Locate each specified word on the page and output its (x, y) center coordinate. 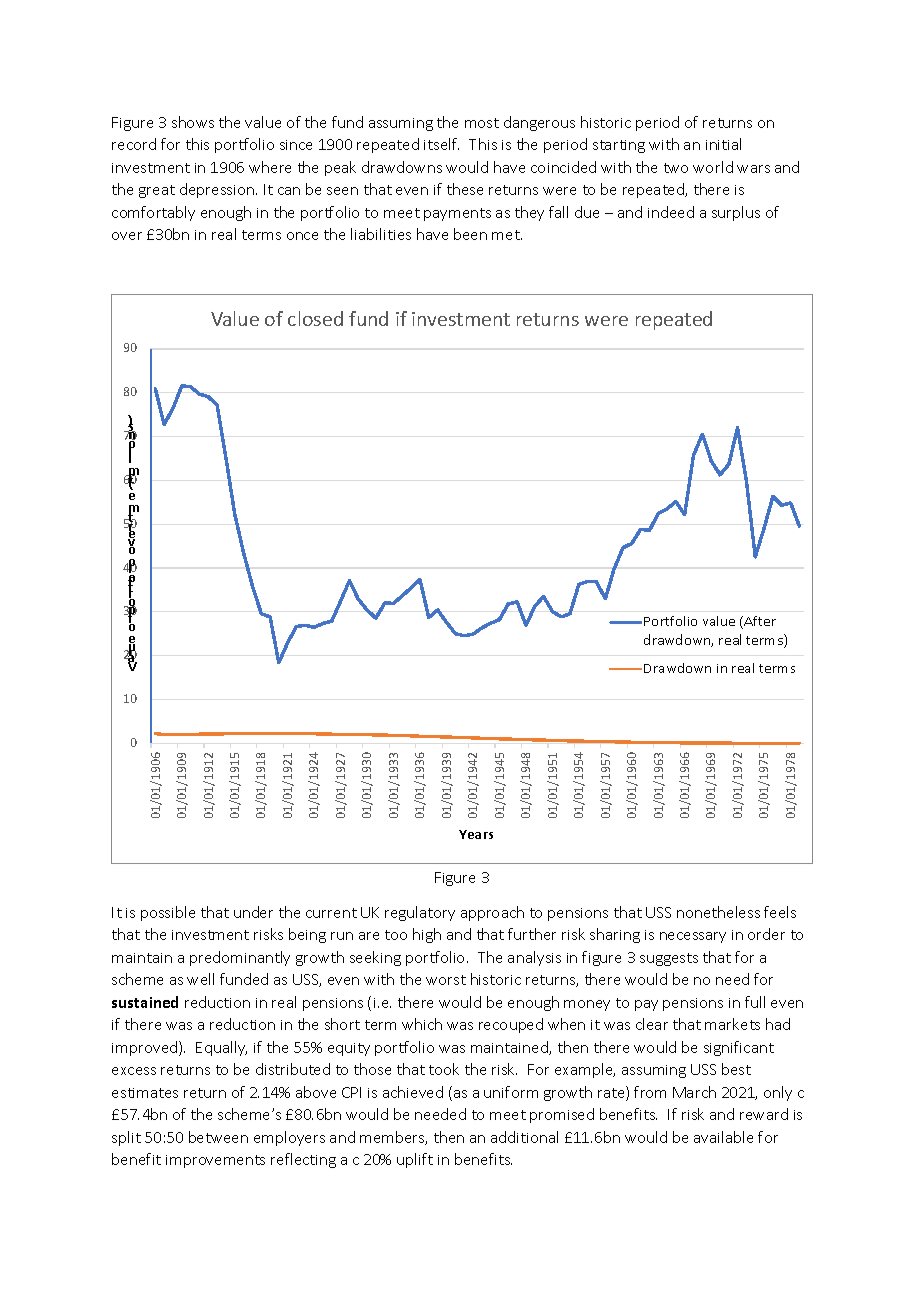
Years (476, 834)
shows (193, 122)
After (759, 622)
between (218, 1137)
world (713, 167)
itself (441, 144)
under (253, 912)
